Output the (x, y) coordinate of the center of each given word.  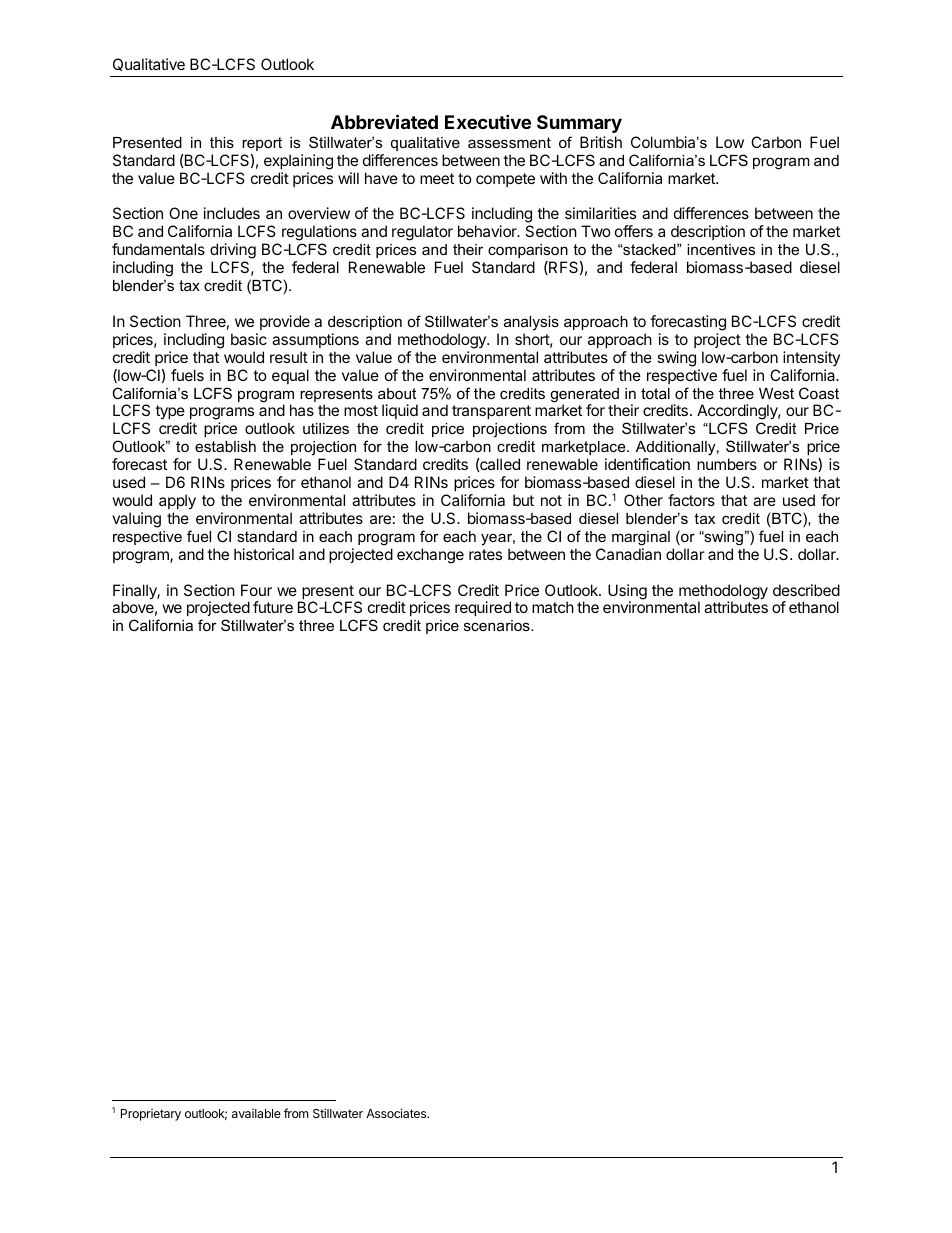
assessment (509, 142)
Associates (397, 1113)
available (256, 1113)
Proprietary (151, 1115)
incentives (721, 249)
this (222, 142)
